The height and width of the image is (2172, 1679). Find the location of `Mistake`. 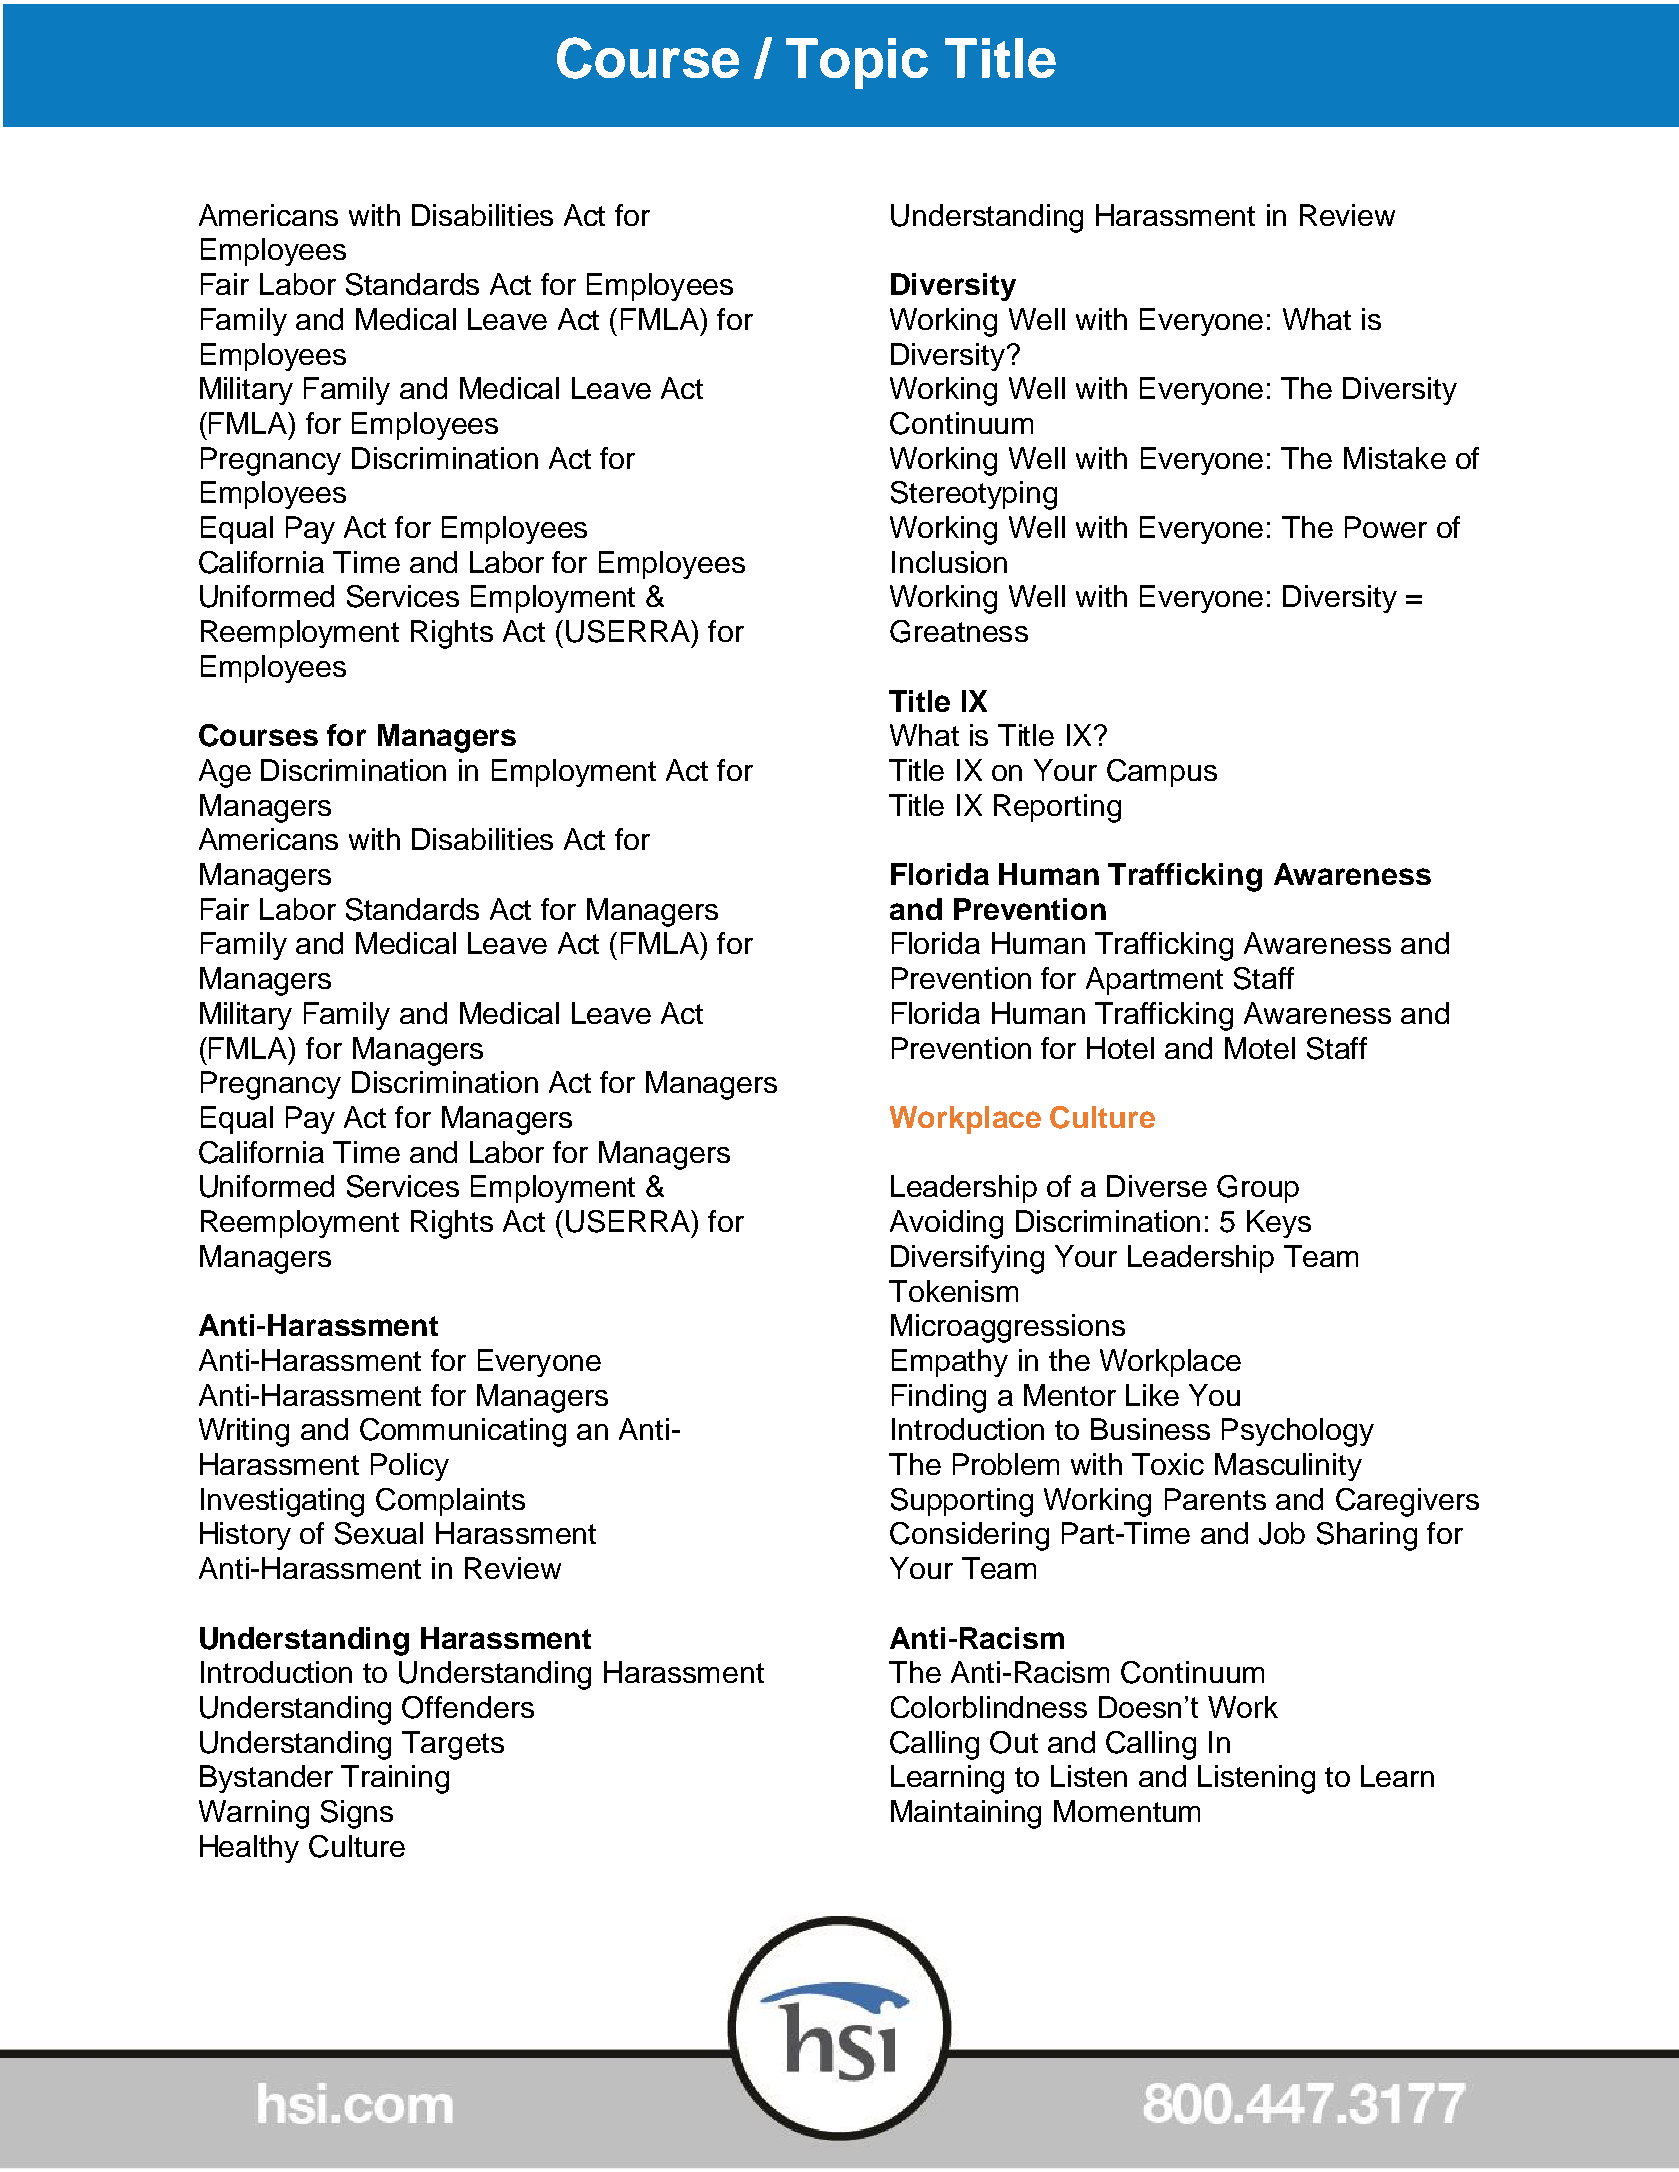

Mistake is located at coordinates (1395, 458).
